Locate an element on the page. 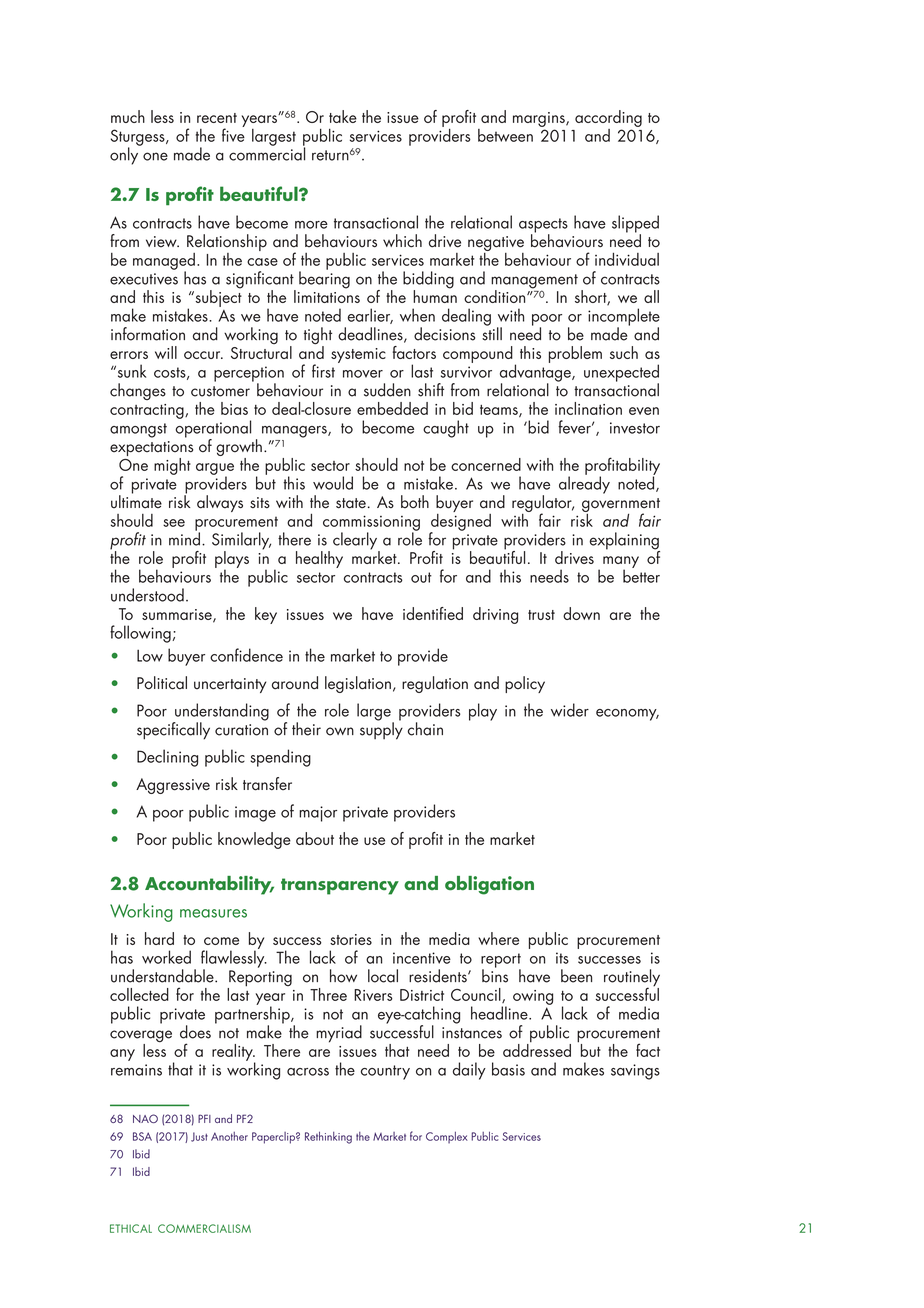 The width and height of the image is (924, 1308). see is located at coordinates (174, 523).
